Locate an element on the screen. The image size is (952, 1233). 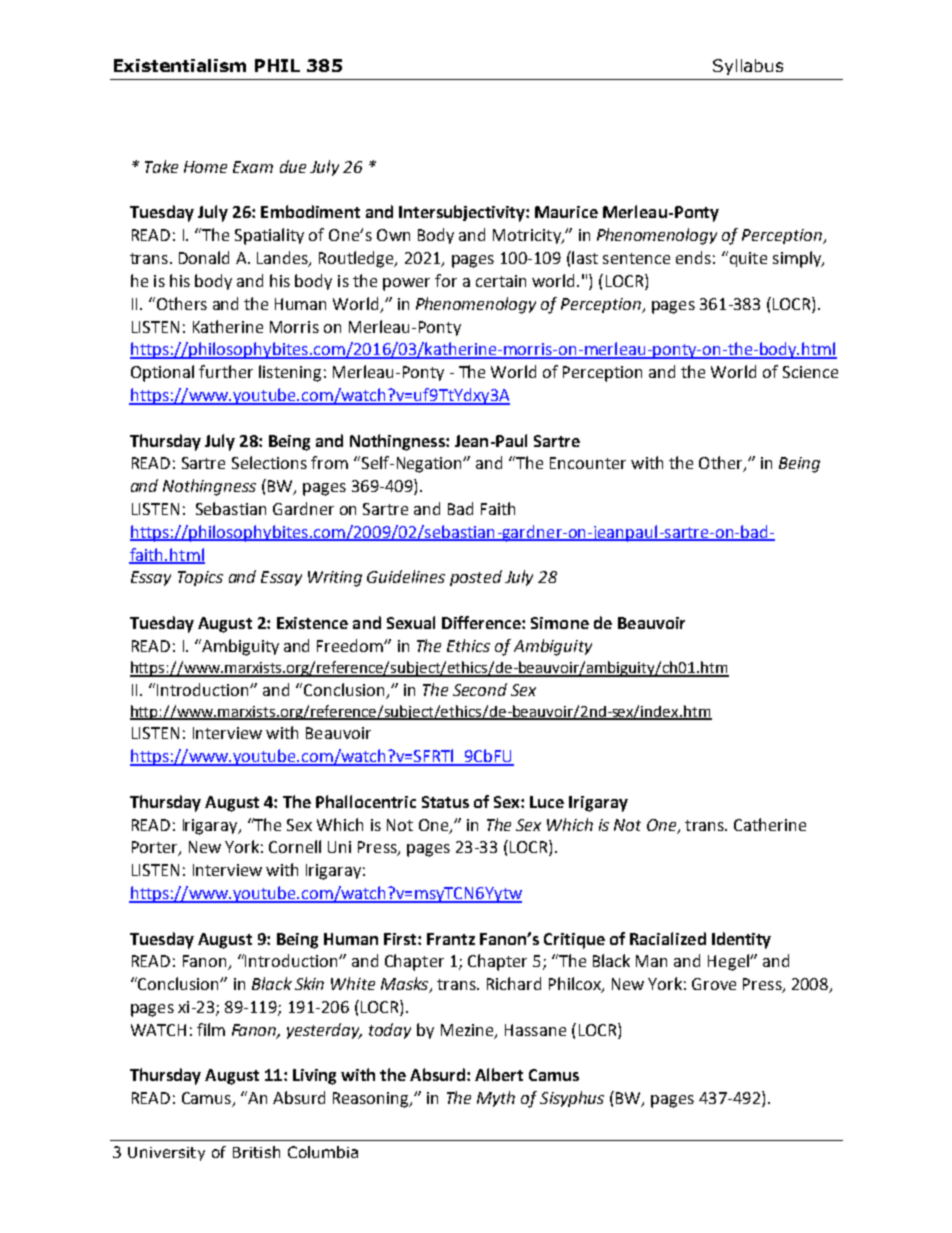
Sisyphus is located at coordinates (572, 1099).
